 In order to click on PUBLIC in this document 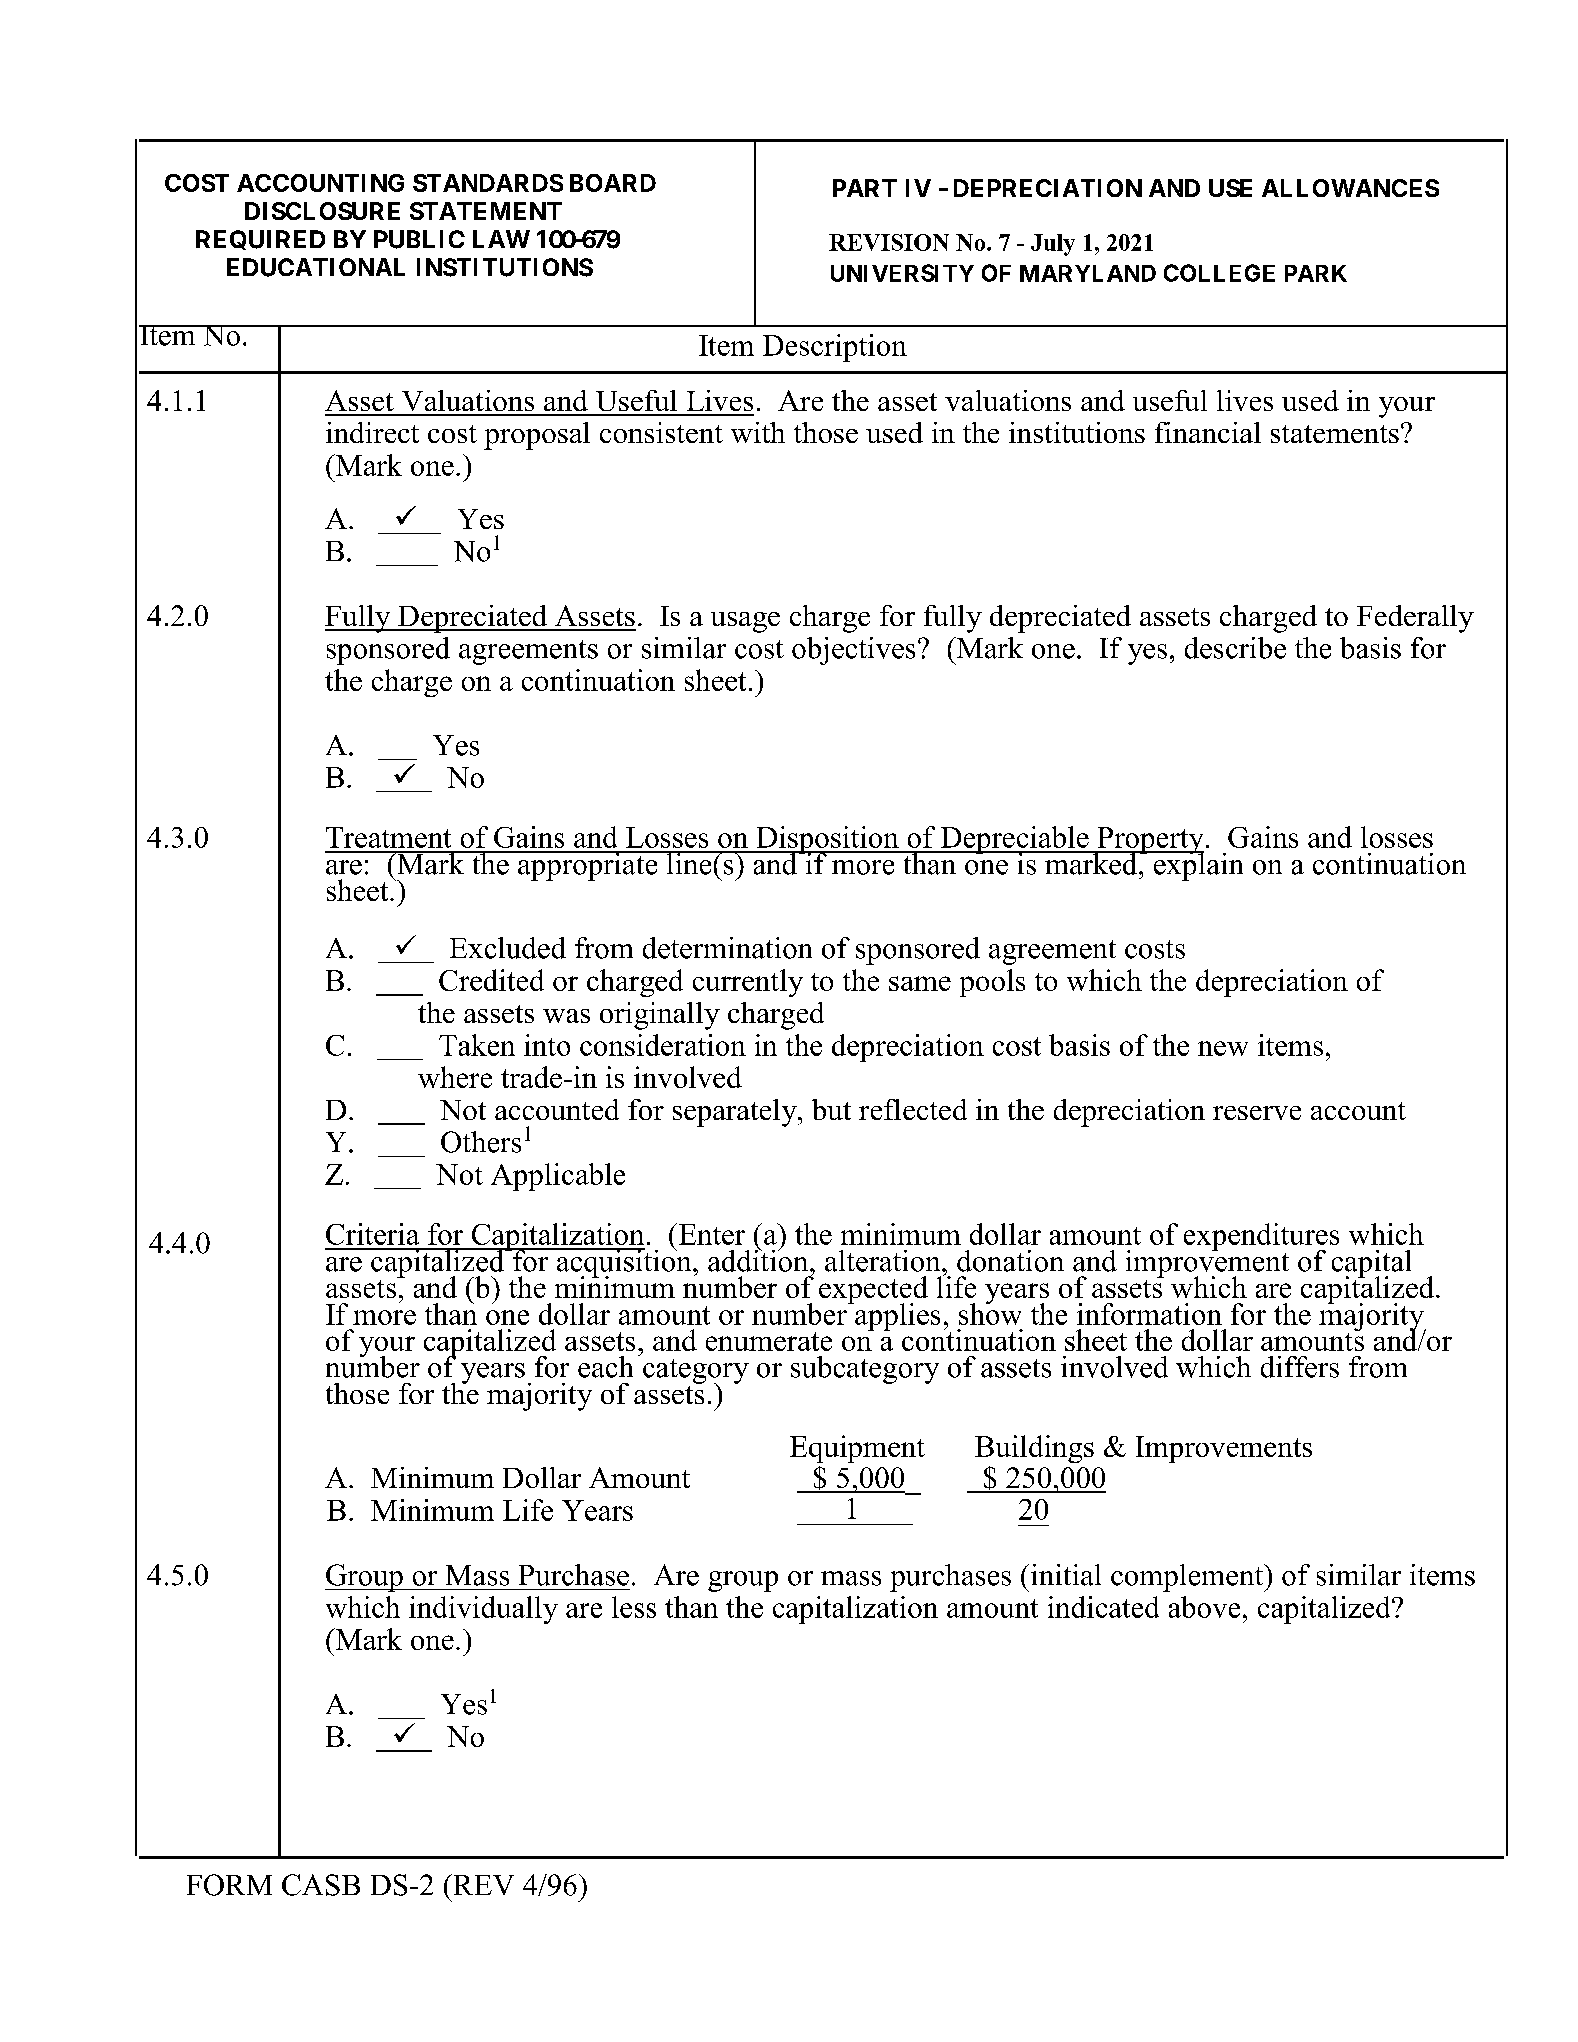, I will do `click(419, 239)`.
